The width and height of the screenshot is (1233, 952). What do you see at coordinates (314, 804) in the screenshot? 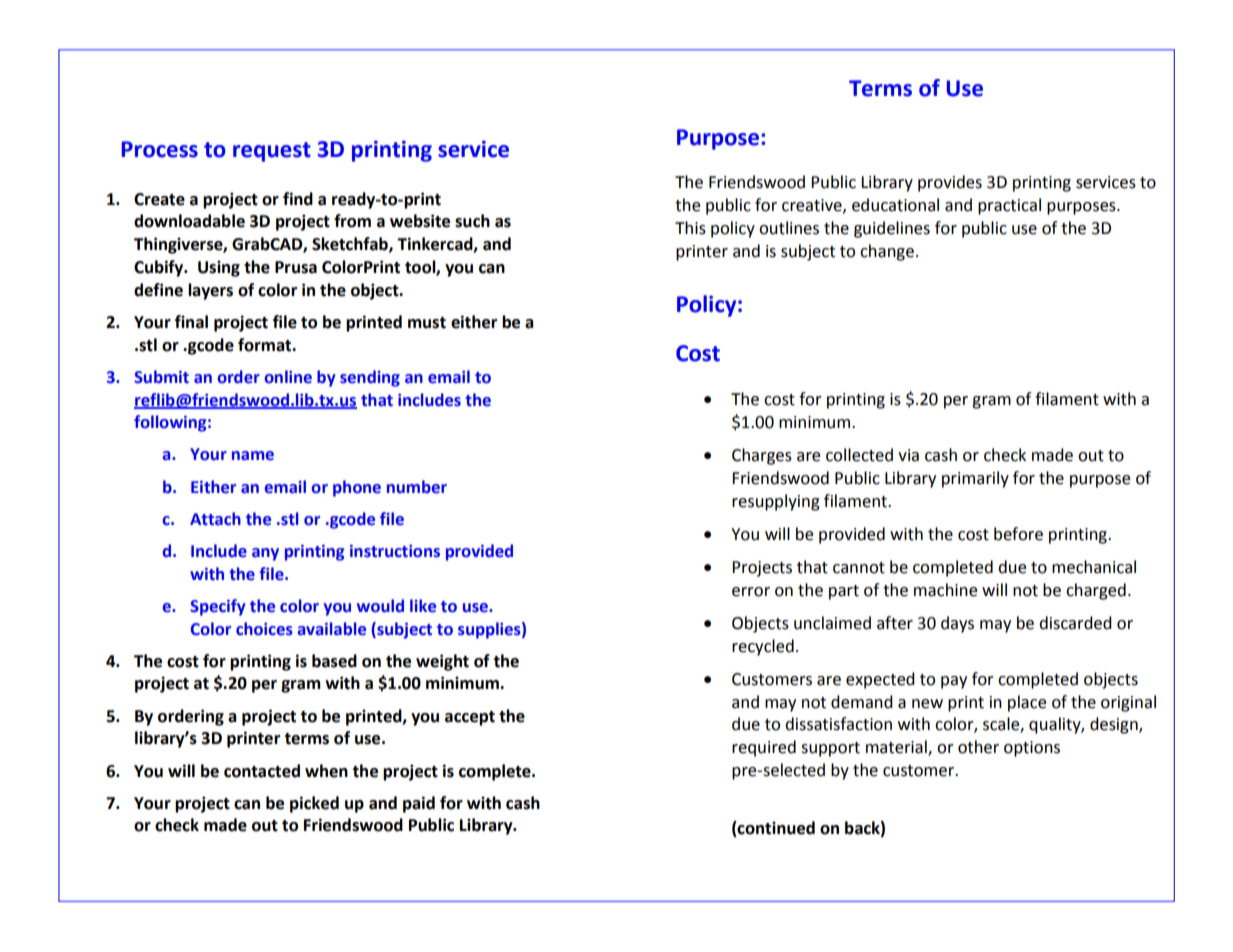
I see `picked` at bounding box center [314, 804].
